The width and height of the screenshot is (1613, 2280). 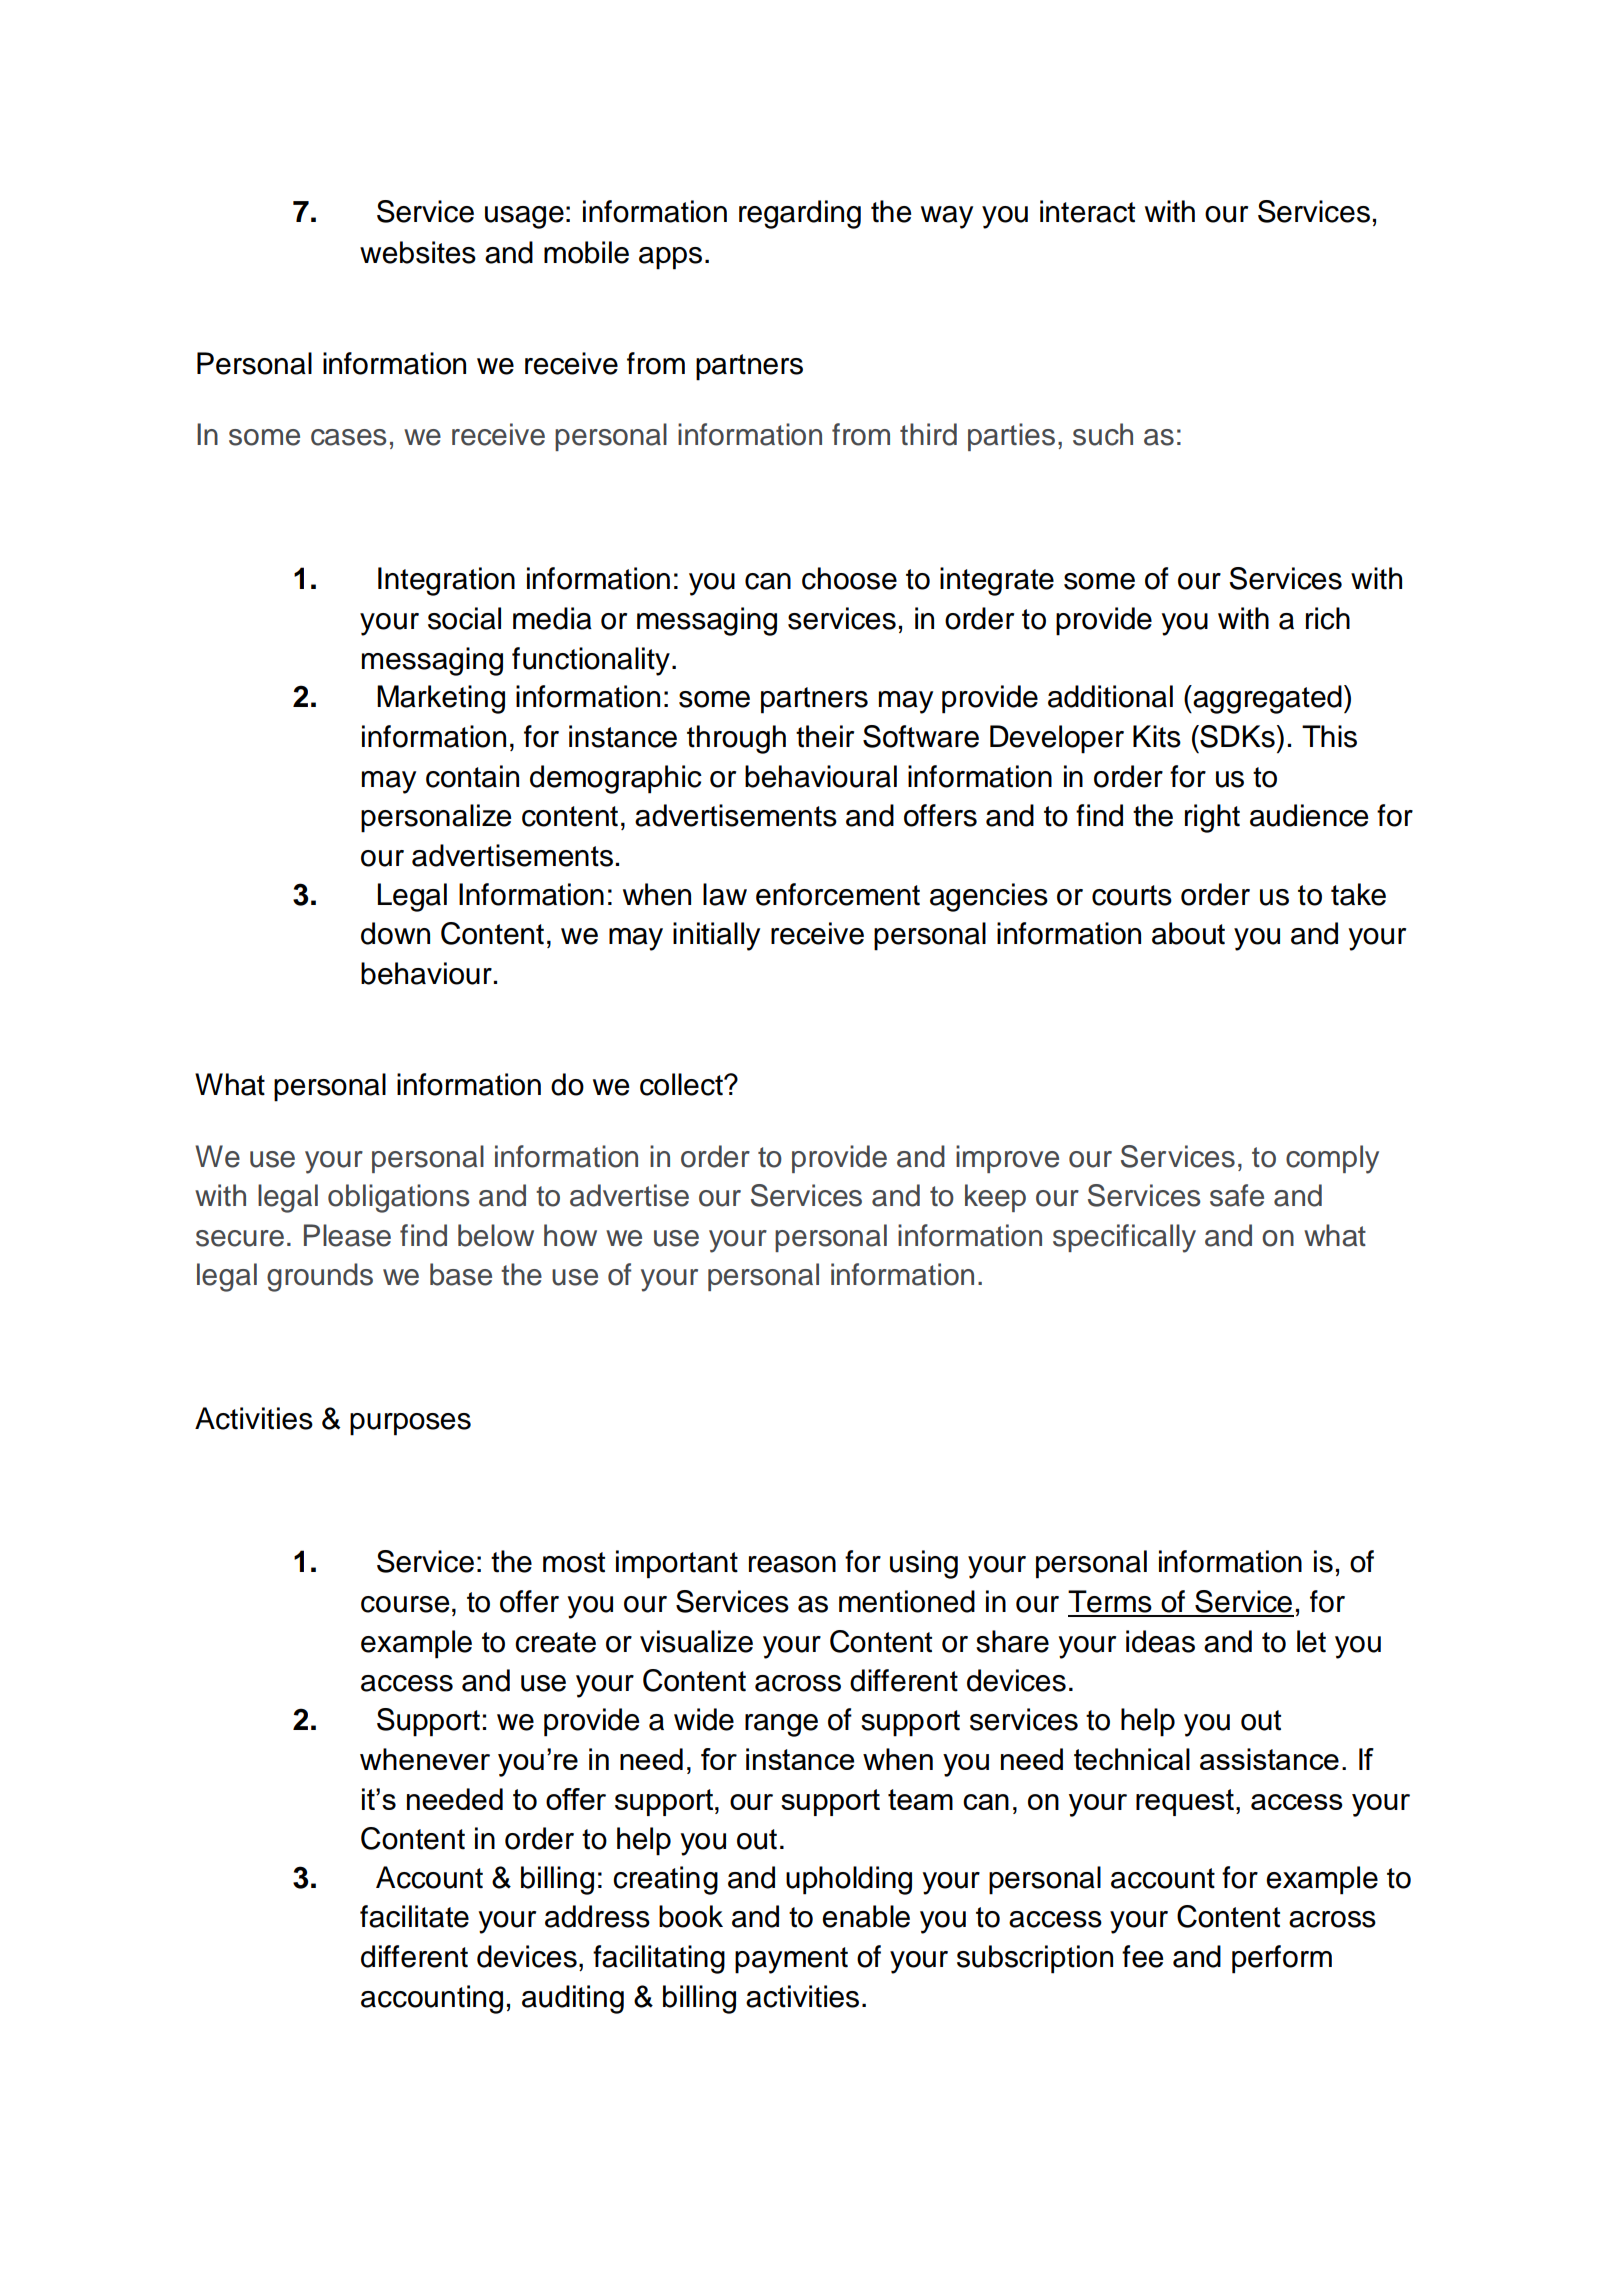 I want to click on interact, so click(x=1087, y=211).
